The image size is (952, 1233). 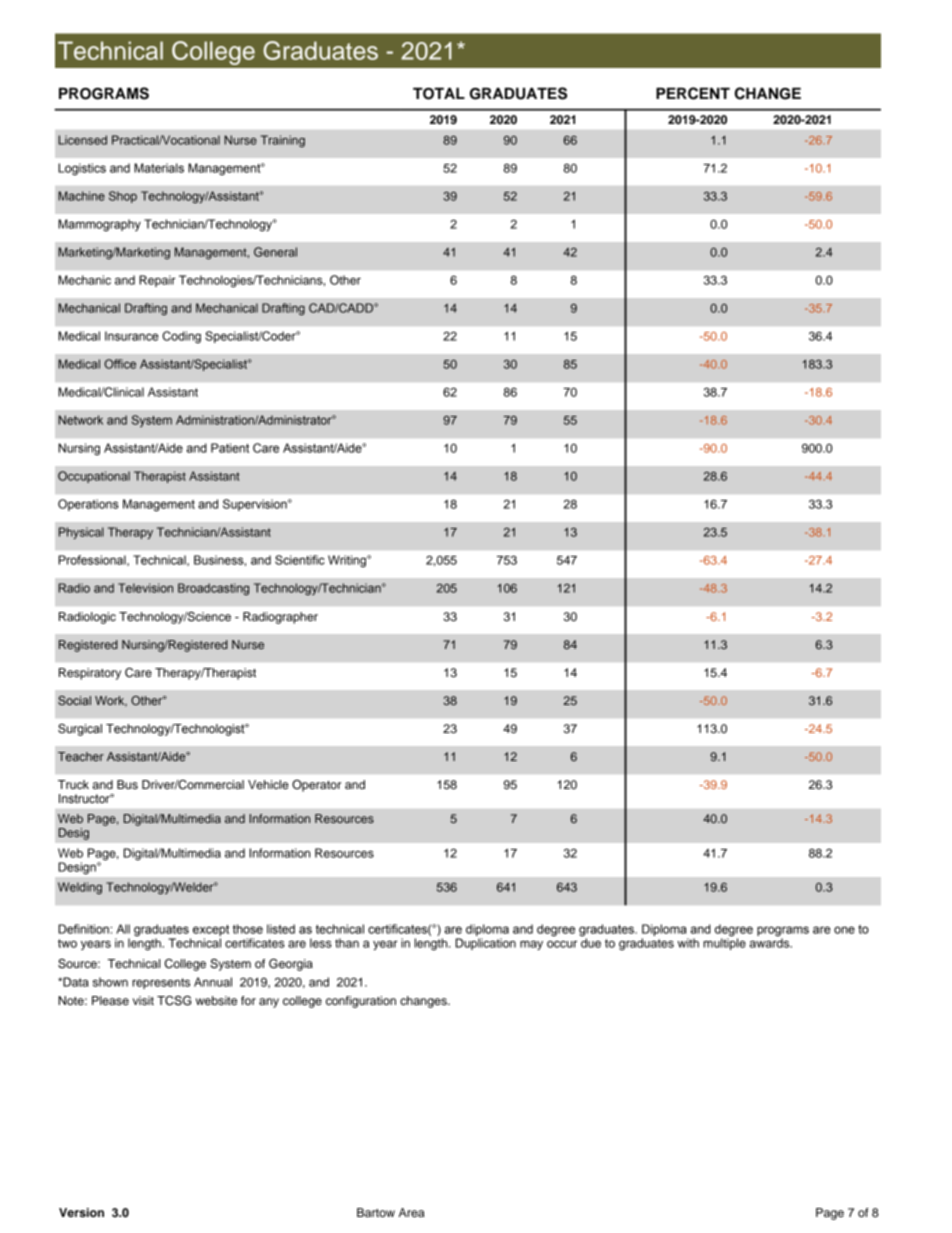 What do you see at coordinates (688, 943) in the screenshot?
I see `with` at bounding box center [688, 943].
